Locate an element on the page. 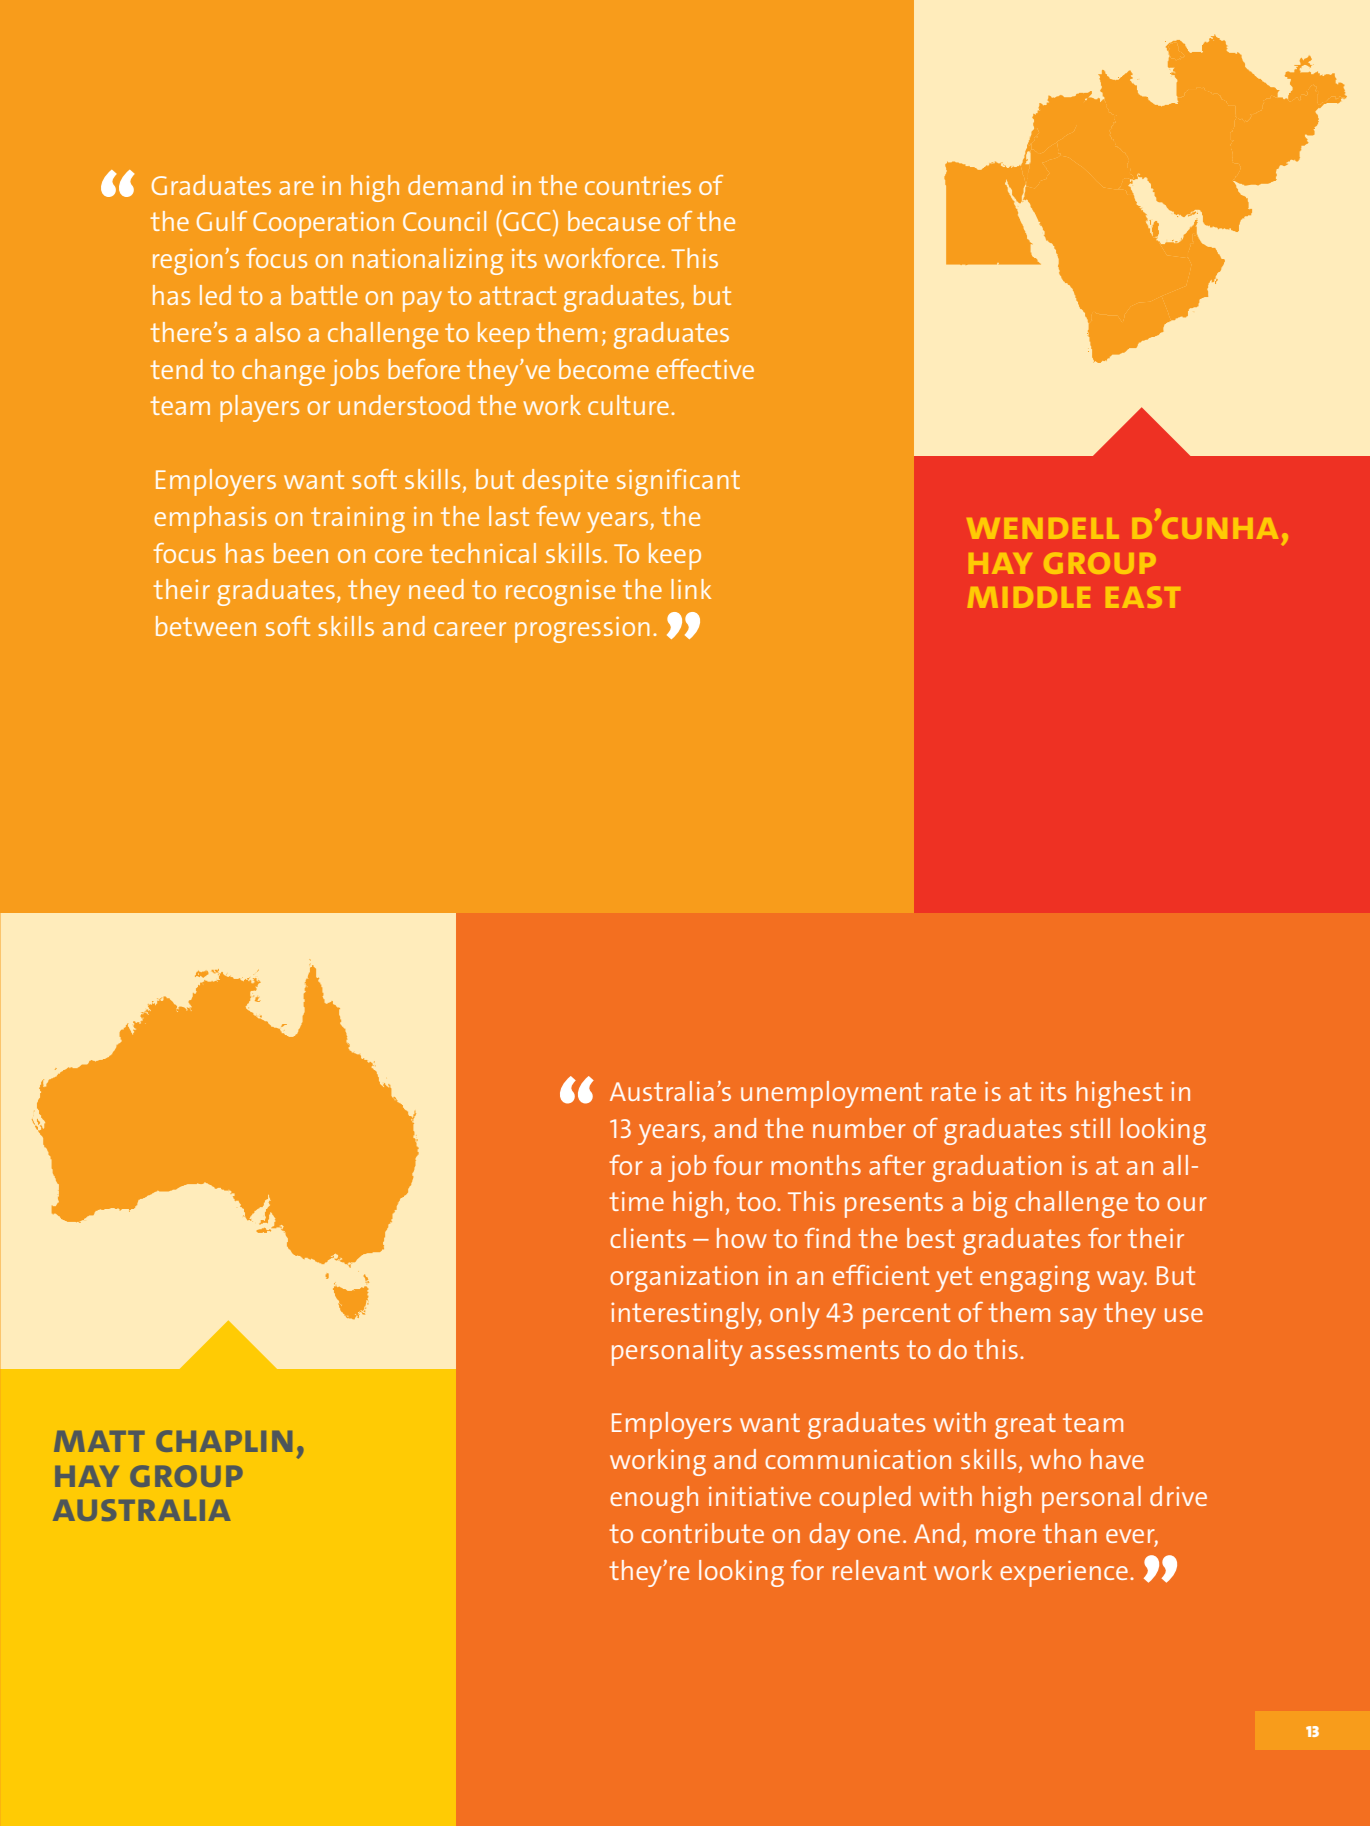 The width and height of the image is (1370, 1826). between is located at coordinates (206, 626).
